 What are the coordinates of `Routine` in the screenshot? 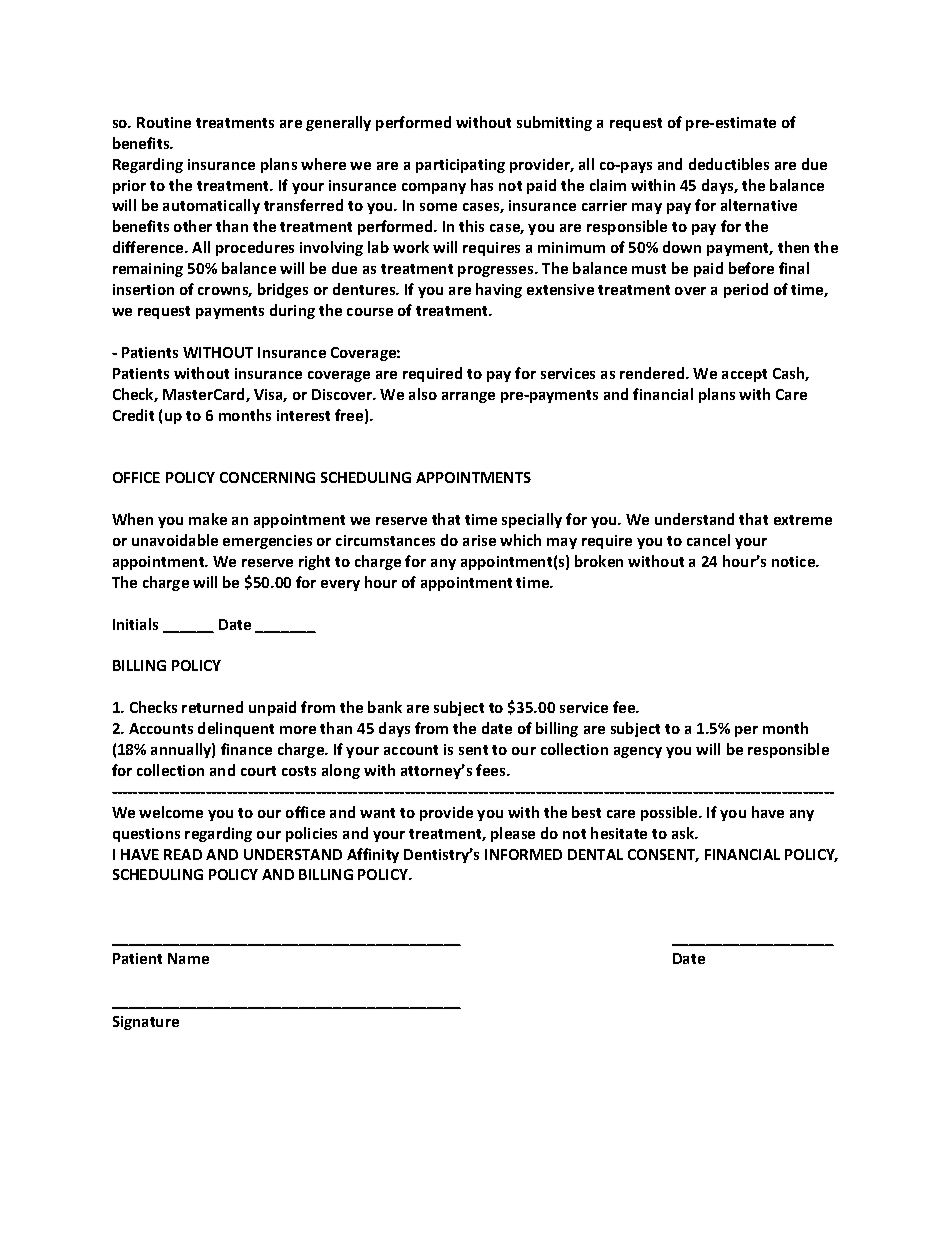 It's located at (164, 122).
